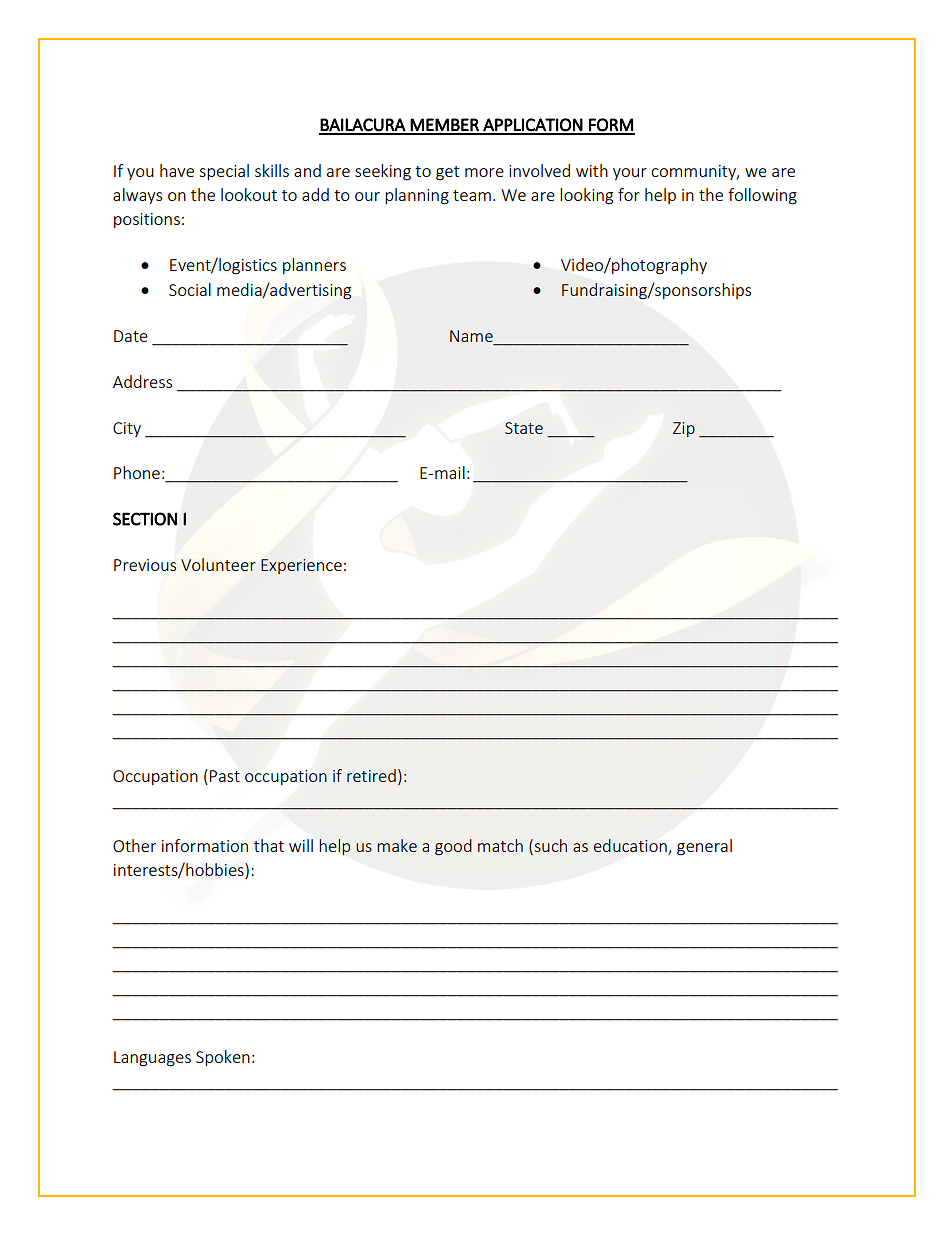  What do you see at coordinates (223, 1058) in the image?
I see `Spoken` at bounding box center [223, 1058].
